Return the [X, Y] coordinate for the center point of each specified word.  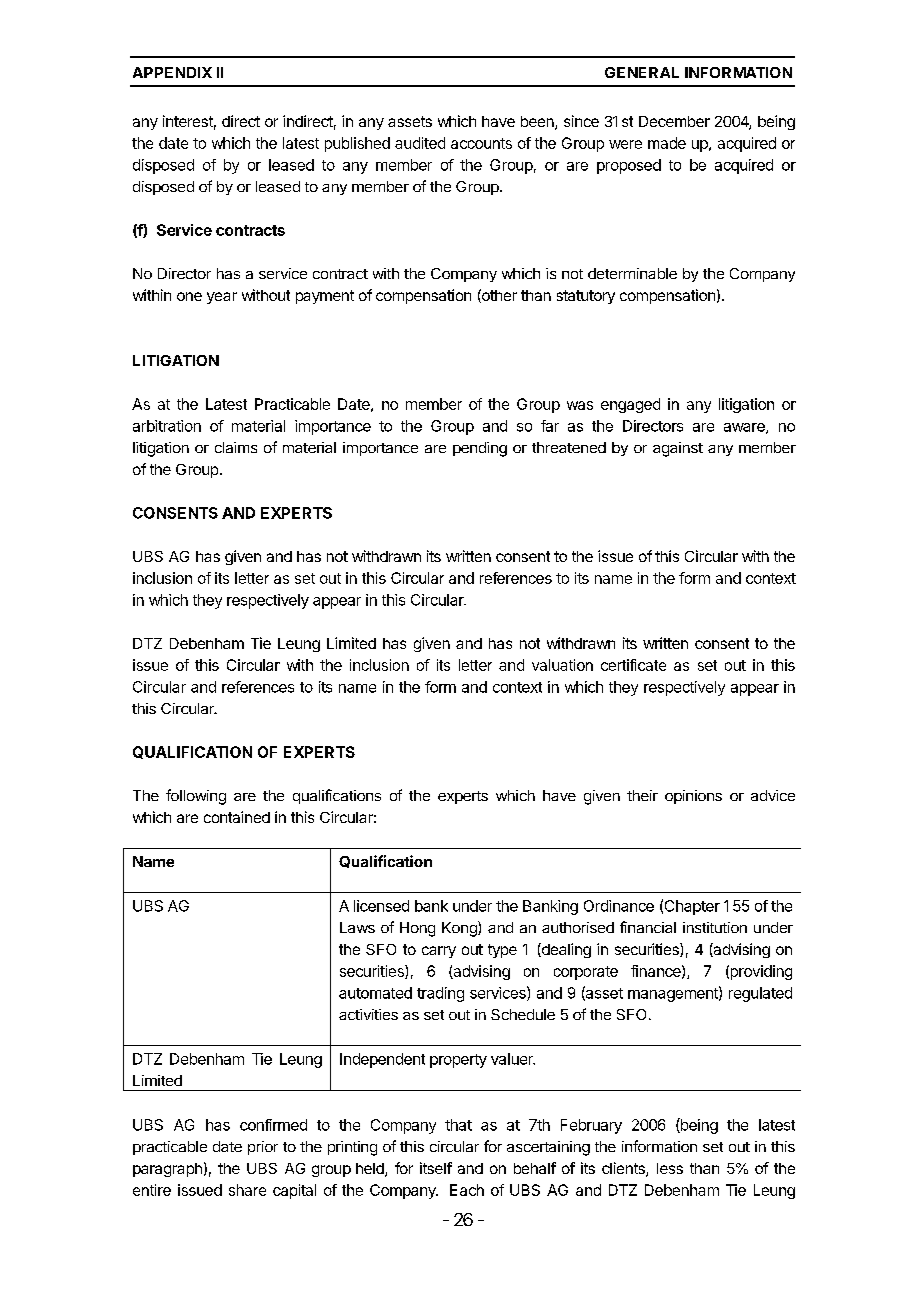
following [196, 797]
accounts [481, 143]
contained [237, 817]
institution [715, 927]
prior [263, 1148]
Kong [460, 929]
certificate [633, 665]
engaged [630, 405]
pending [480, 449]
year [222, 298]
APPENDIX [172, 72]
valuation [562, 665]
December [674, 121]
